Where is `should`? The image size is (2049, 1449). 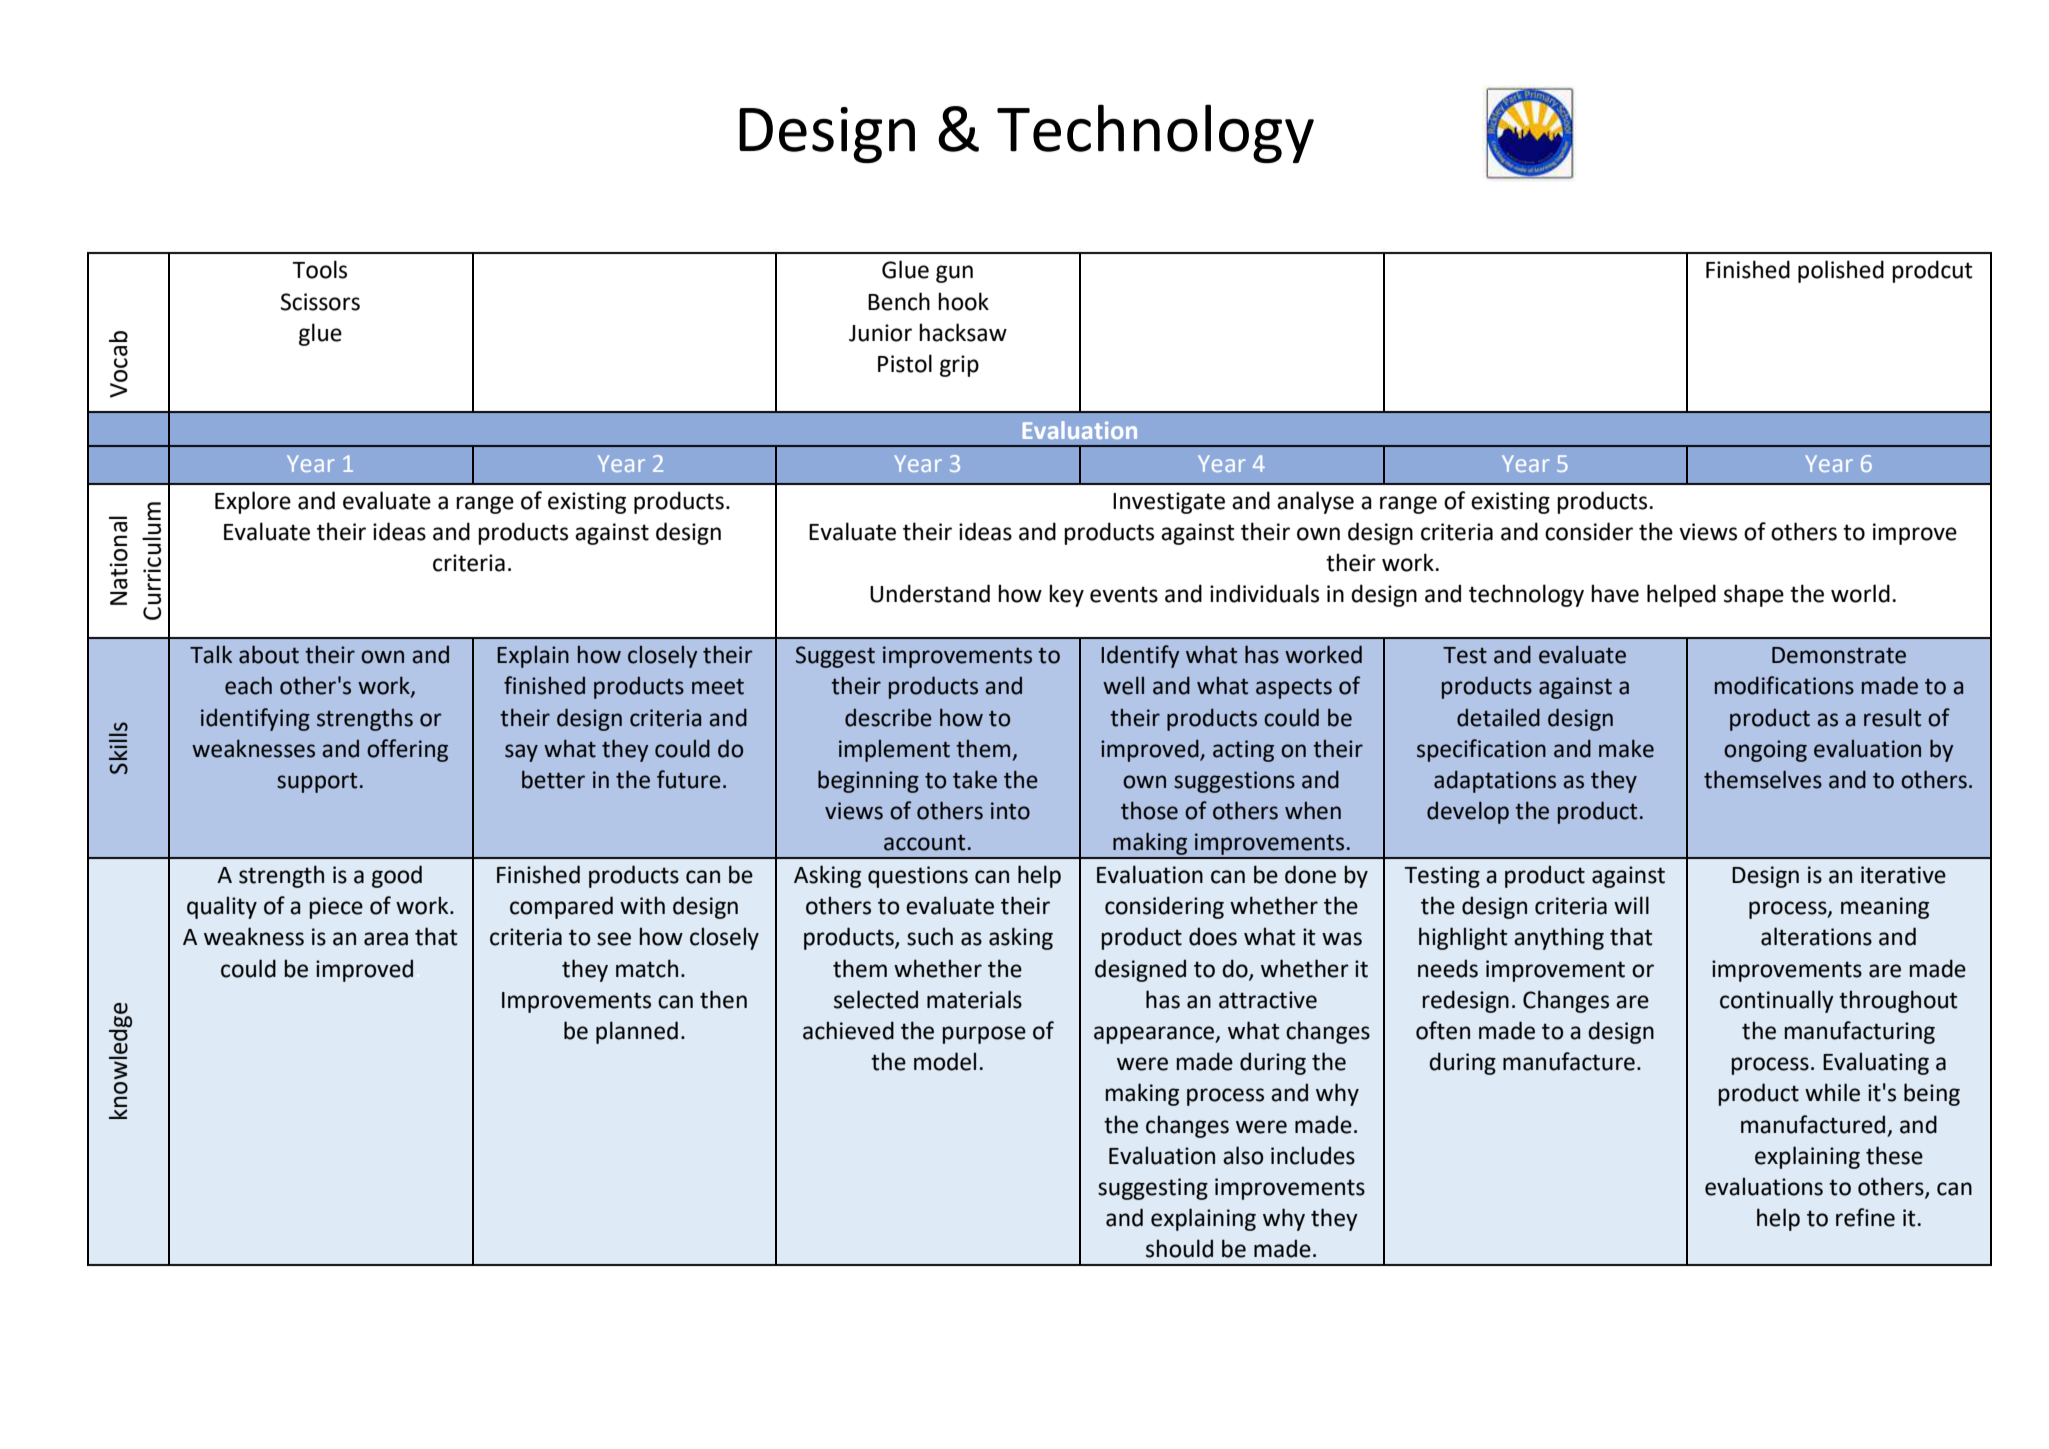
should is located at coordinates (1179, 1248).
